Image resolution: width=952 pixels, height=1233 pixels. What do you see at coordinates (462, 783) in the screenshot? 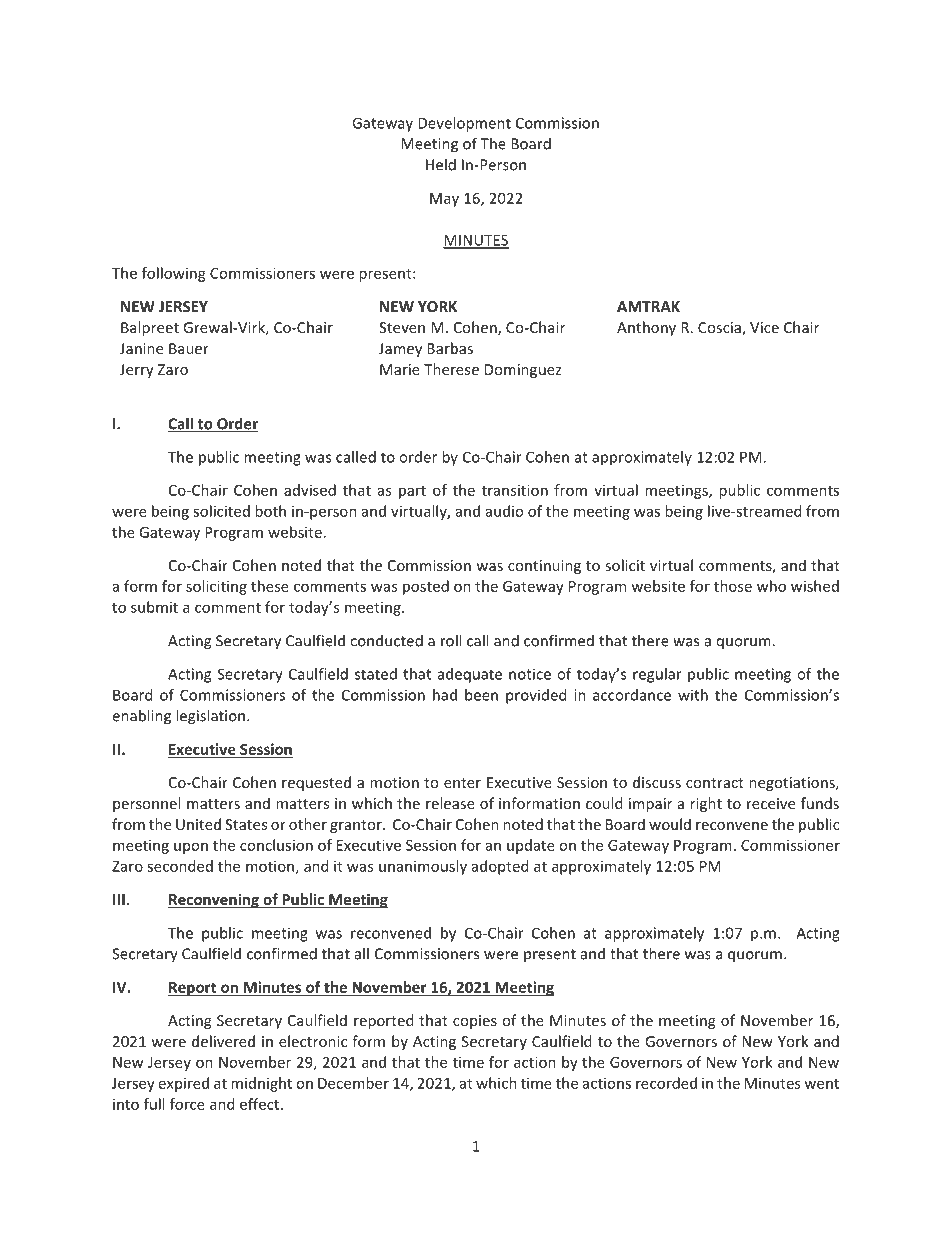
I see `enter` at bounding box center [462, 783].
